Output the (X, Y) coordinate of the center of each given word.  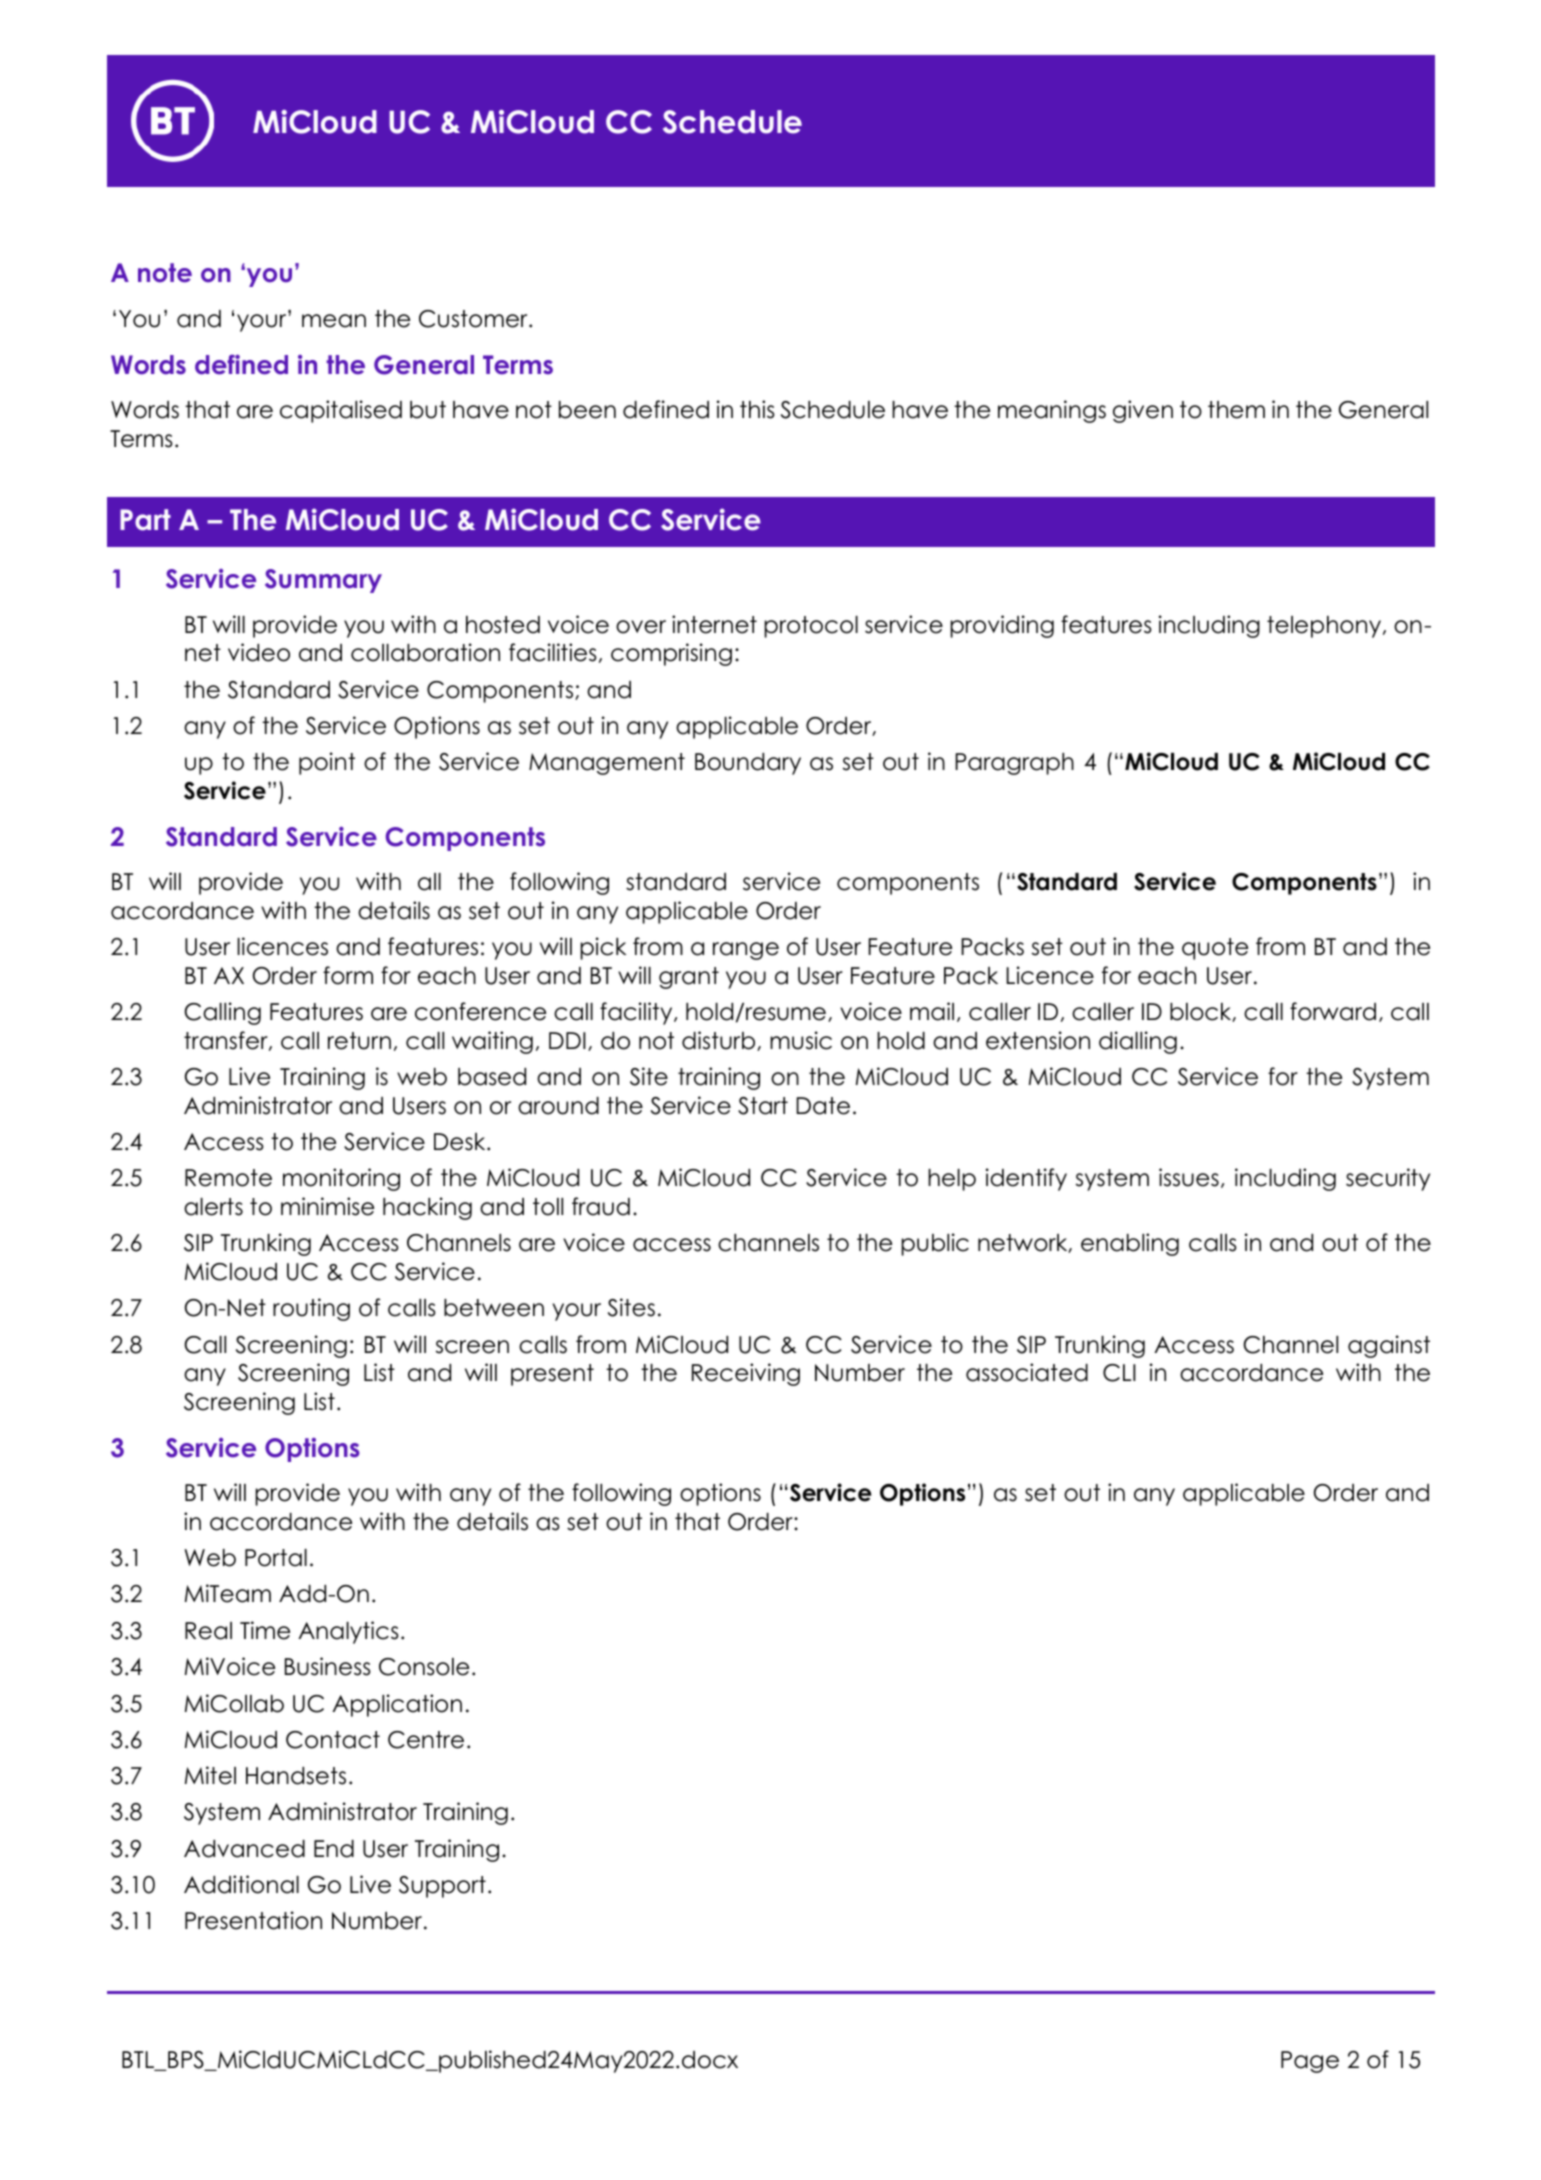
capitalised (341, 411)
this (757, 409)
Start (763, 1106)
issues (1189, 1177)
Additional (241, 1884)
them (1236, 410)
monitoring (341, 1179)
